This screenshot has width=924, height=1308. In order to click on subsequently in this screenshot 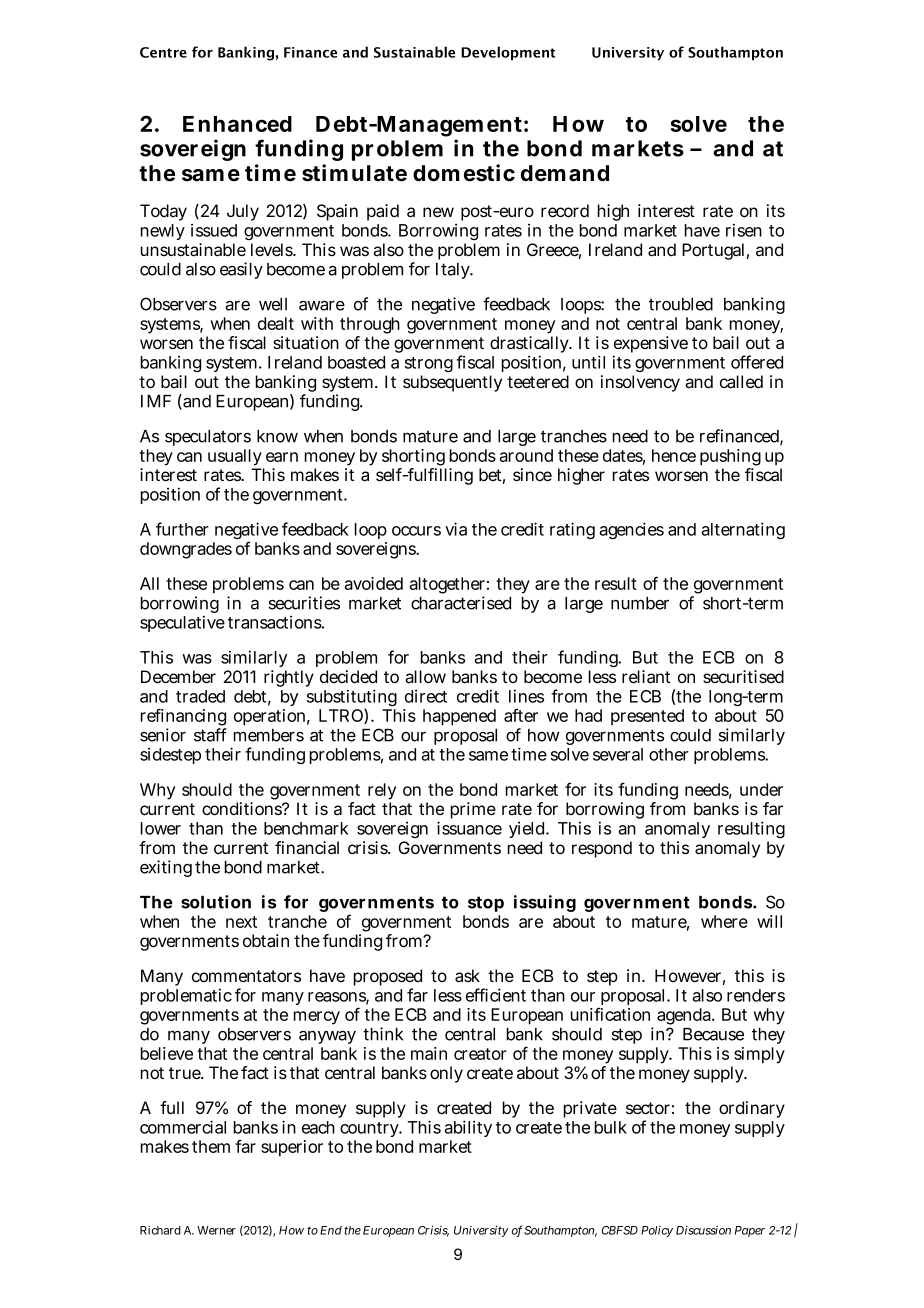, I will do `click(452, 383)`.
